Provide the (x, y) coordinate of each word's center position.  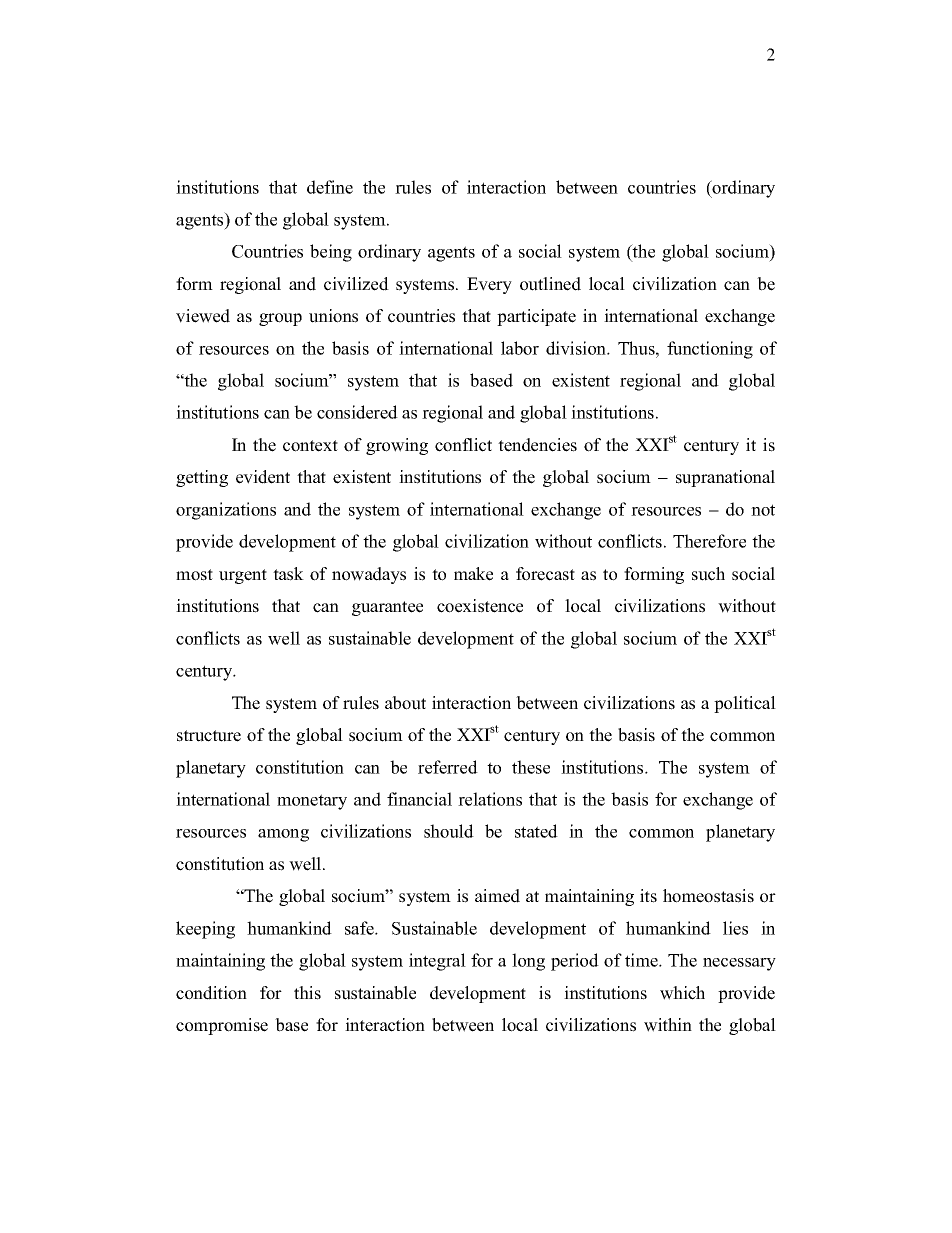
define (330, 187)
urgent (243, 576)
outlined (550, 284)
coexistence (480, 606)
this (307, 993)
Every (489, 285)
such (708, 574)
